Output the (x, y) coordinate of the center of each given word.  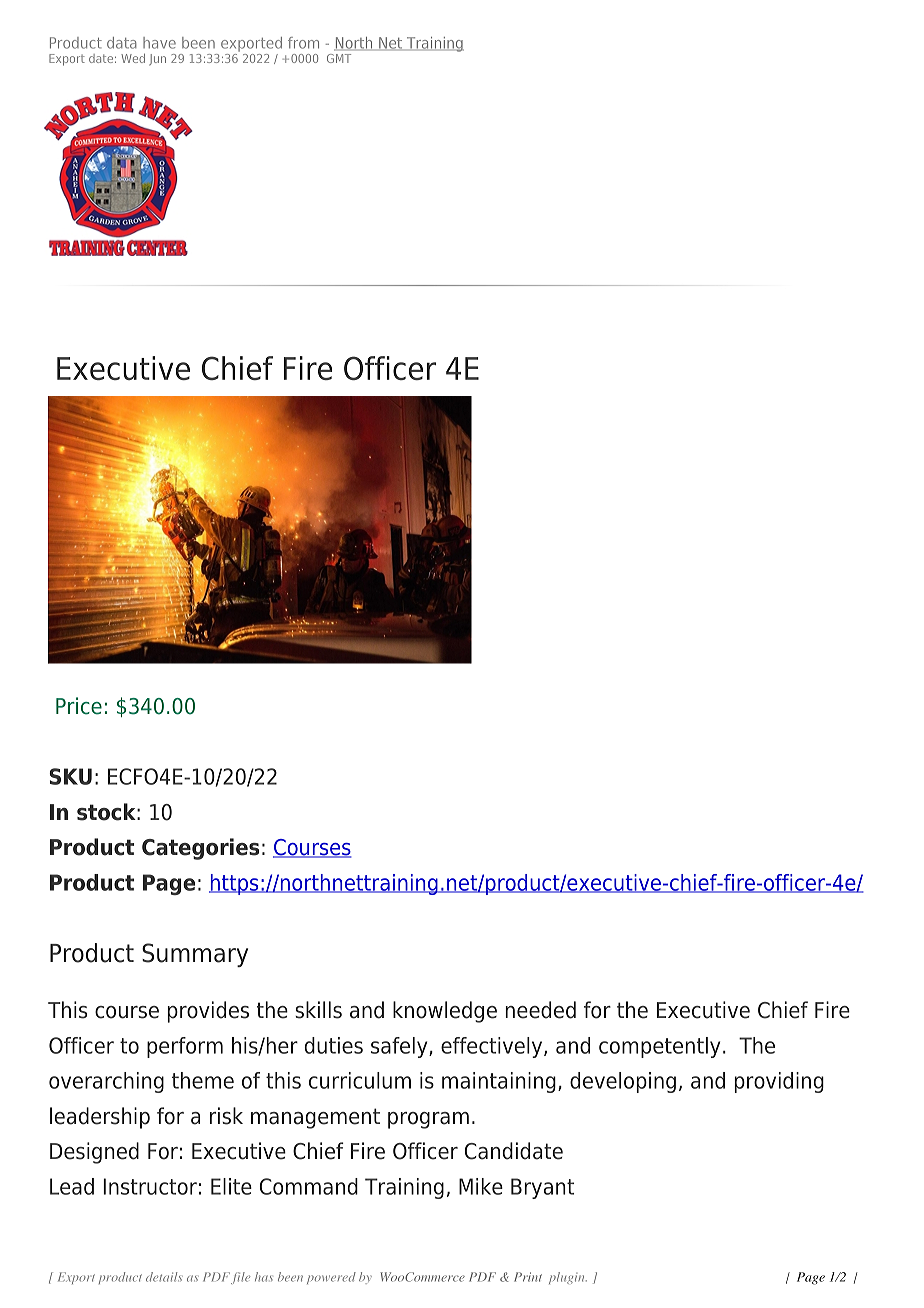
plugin (568, 1278)
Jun (157, 59)
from (303, 43)
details (164, 1277)
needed (540, 1010)
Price (79, 706)
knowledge (445, 1012)
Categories (200, 849)
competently (659, 1047)
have (159, 43)
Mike (481, 1186)
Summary (195, 955)
